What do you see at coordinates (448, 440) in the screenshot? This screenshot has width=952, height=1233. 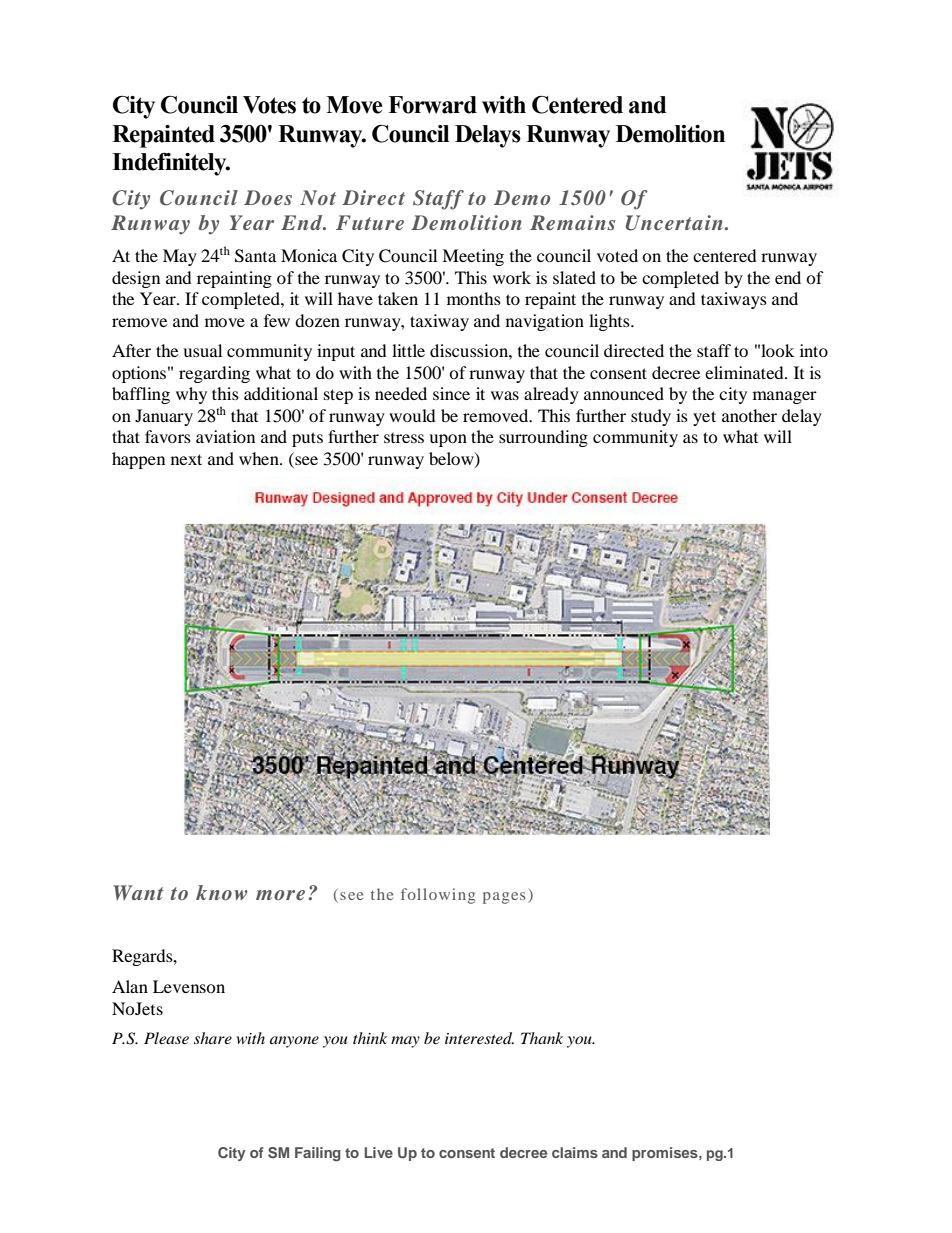 I see `upon` at bounding box center [448, 440].
